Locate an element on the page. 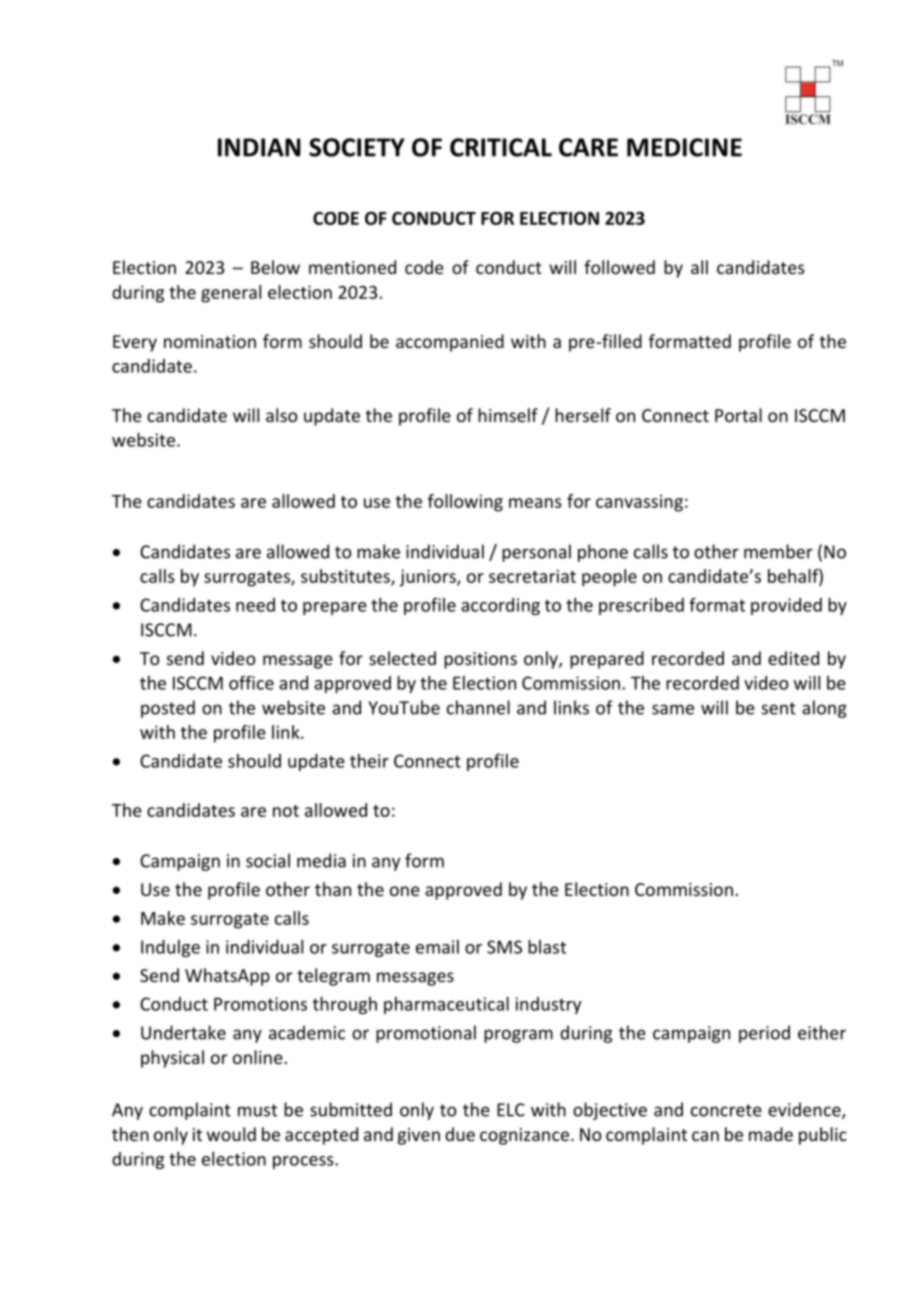  positions is located at coordinates (480, 660).
